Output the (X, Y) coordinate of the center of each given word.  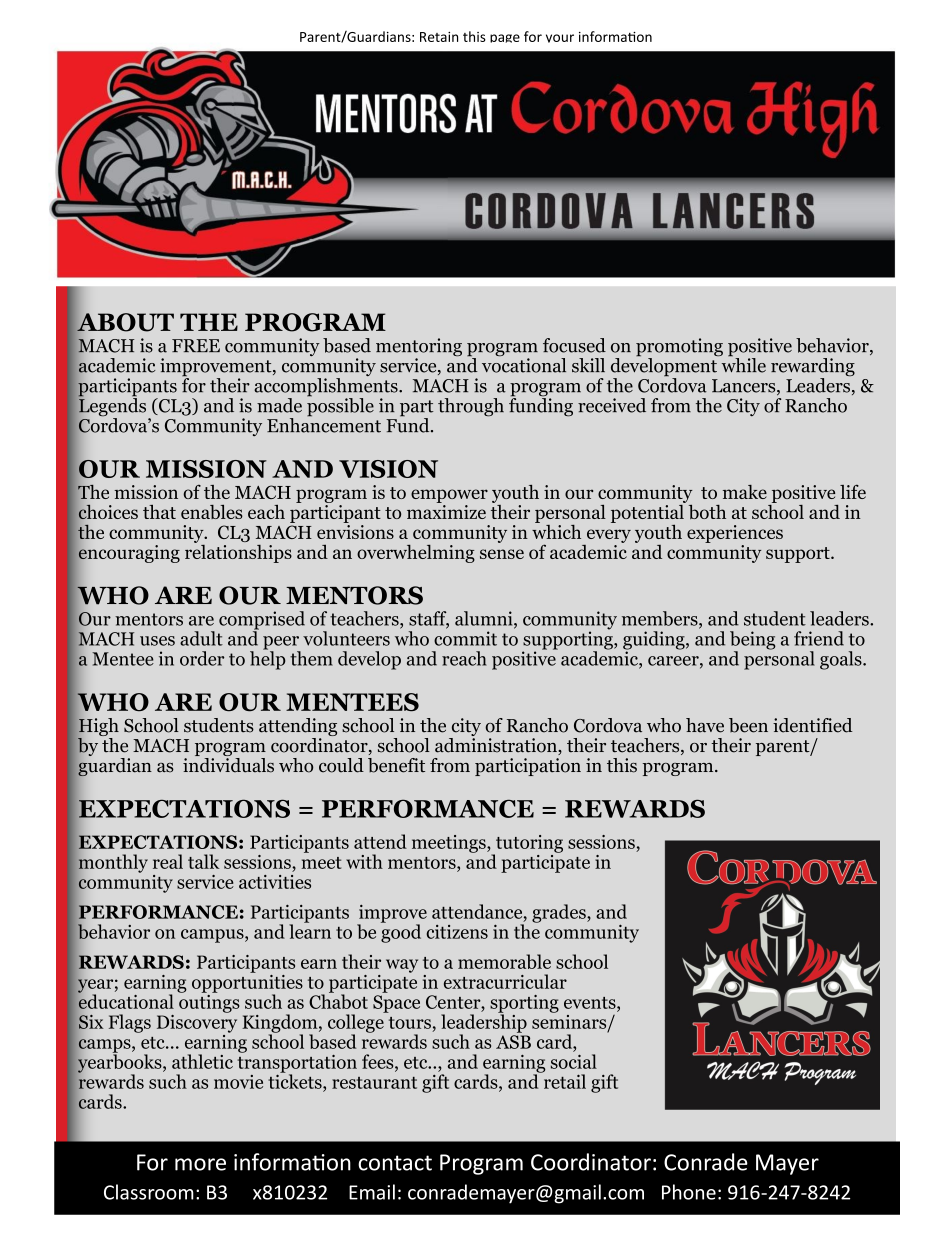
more (200, 1164)
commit (465, 638)
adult (201, 638)
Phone (689, 1192)
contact (395, 1163)
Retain (439, 37)
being (753, 641)
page (505, 38)
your (560, 38)
